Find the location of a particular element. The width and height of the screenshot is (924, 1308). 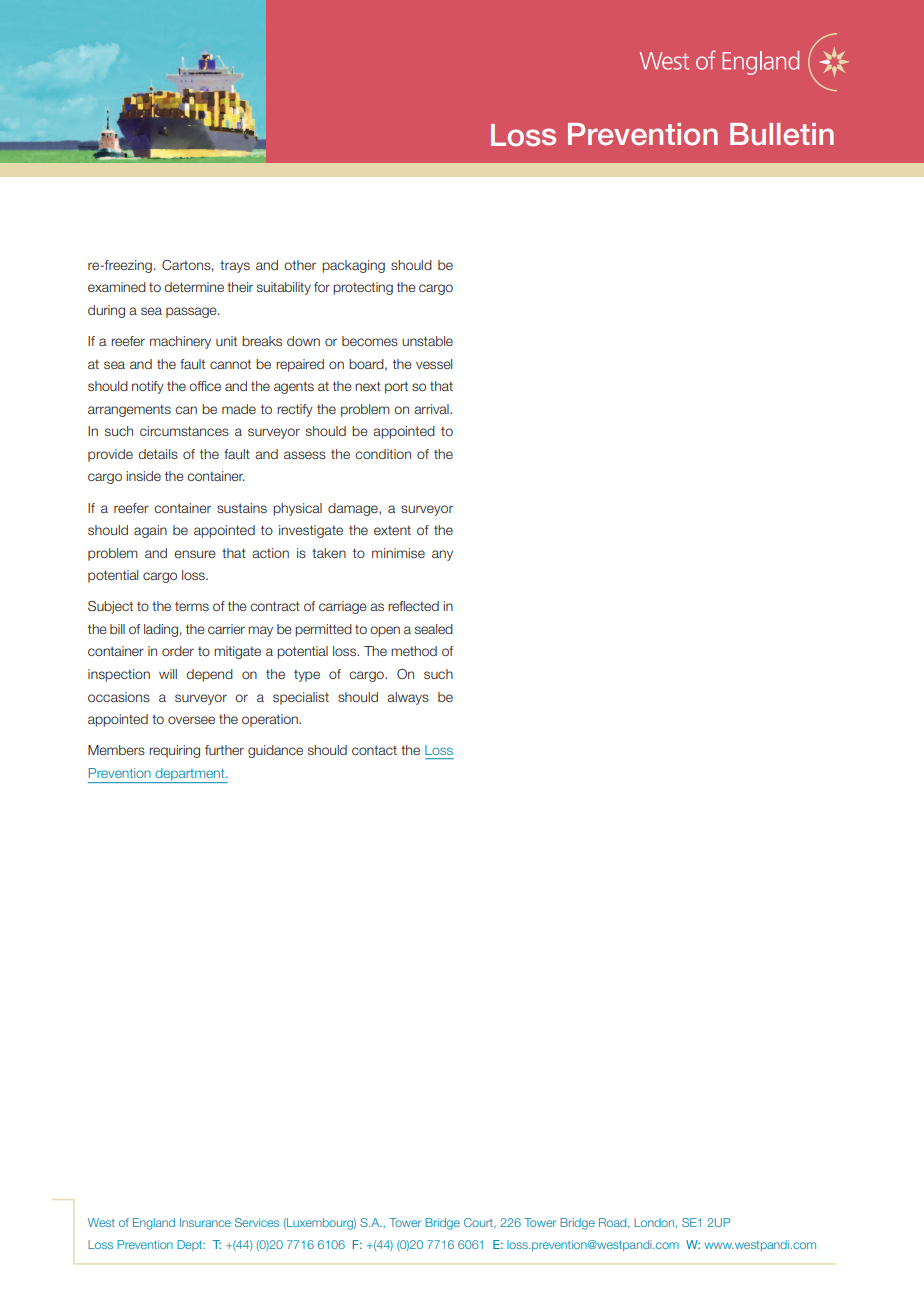

Court is located at coordinates (479, 1222).
